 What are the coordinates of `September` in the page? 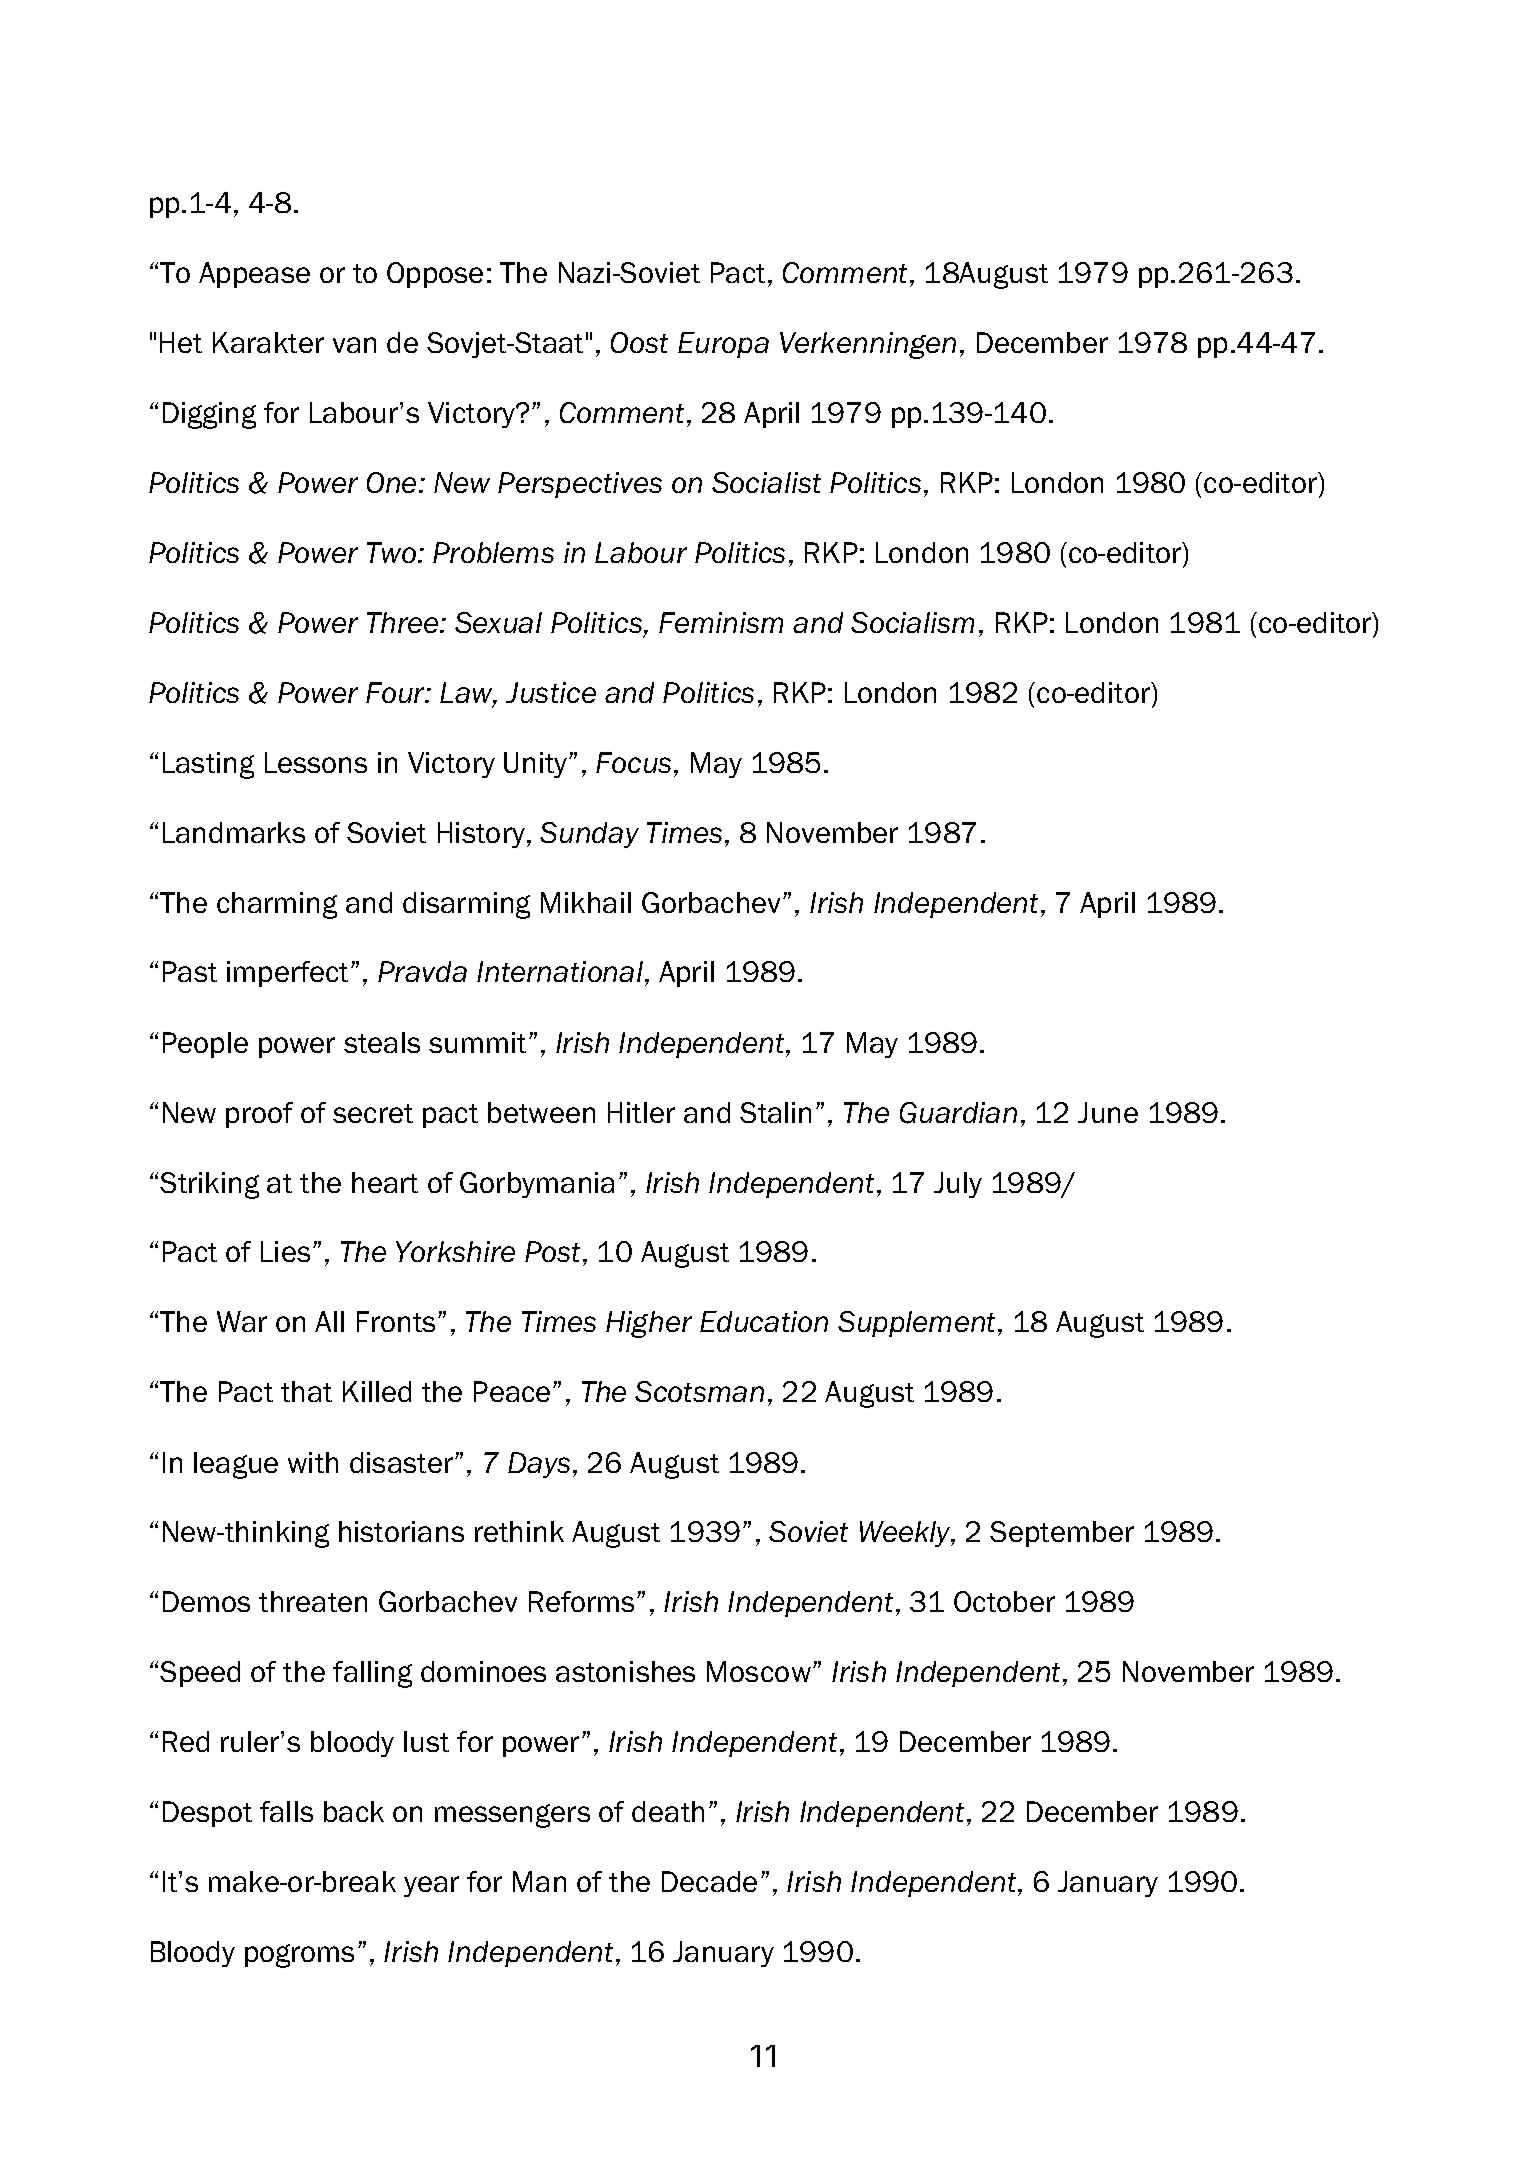 It's located at (1062, 1534).
